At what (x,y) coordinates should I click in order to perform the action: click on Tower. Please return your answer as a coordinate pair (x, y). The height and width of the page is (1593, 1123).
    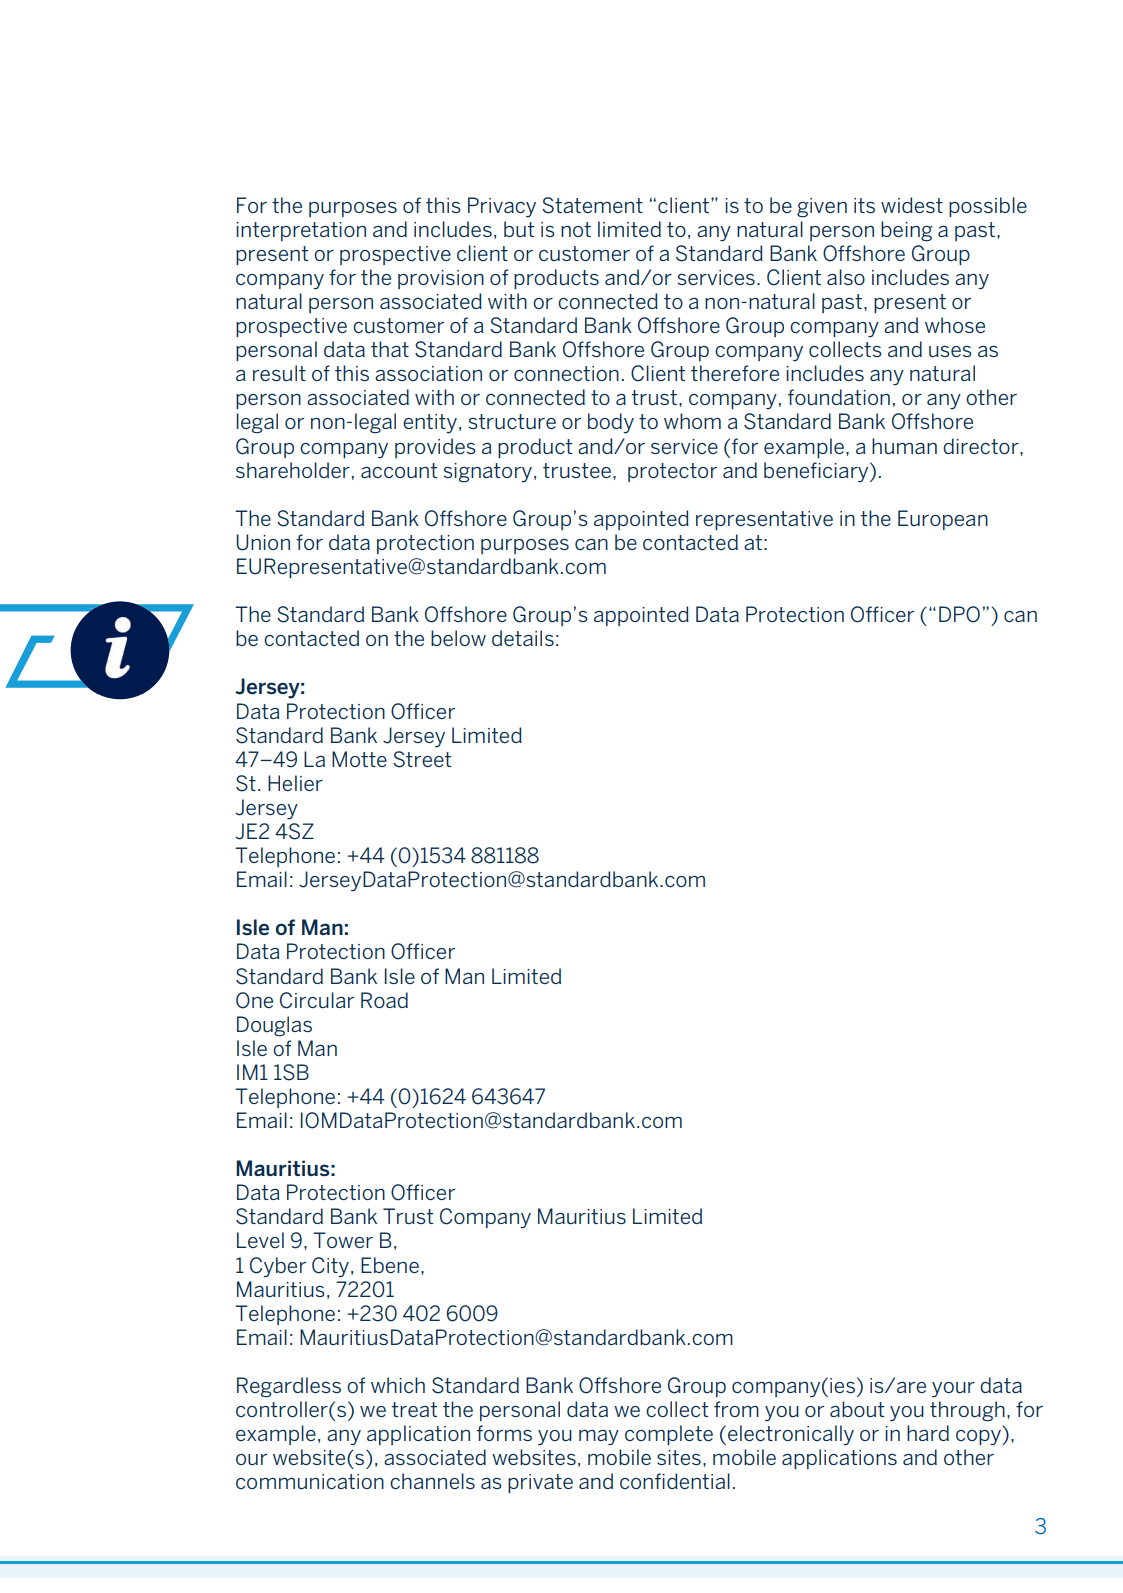
    Looking at the image, I should click on (343, 1240).
